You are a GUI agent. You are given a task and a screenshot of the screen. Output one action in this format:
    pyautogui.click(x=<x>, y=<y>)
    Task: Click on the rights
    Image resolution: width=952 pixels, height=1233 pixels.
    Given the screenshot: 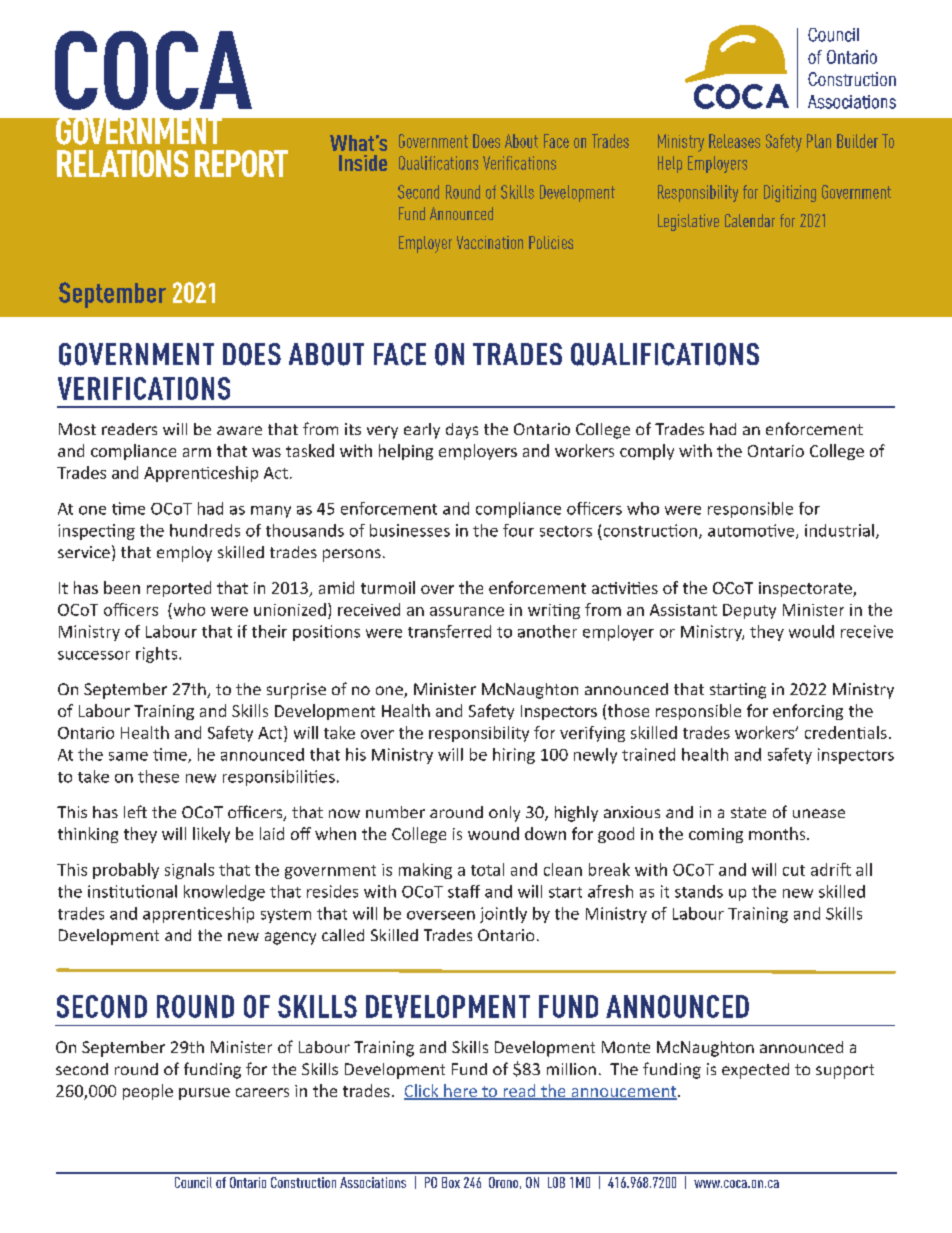 What is the action you would take?
    pyautogui.click(x=158, y=655)
